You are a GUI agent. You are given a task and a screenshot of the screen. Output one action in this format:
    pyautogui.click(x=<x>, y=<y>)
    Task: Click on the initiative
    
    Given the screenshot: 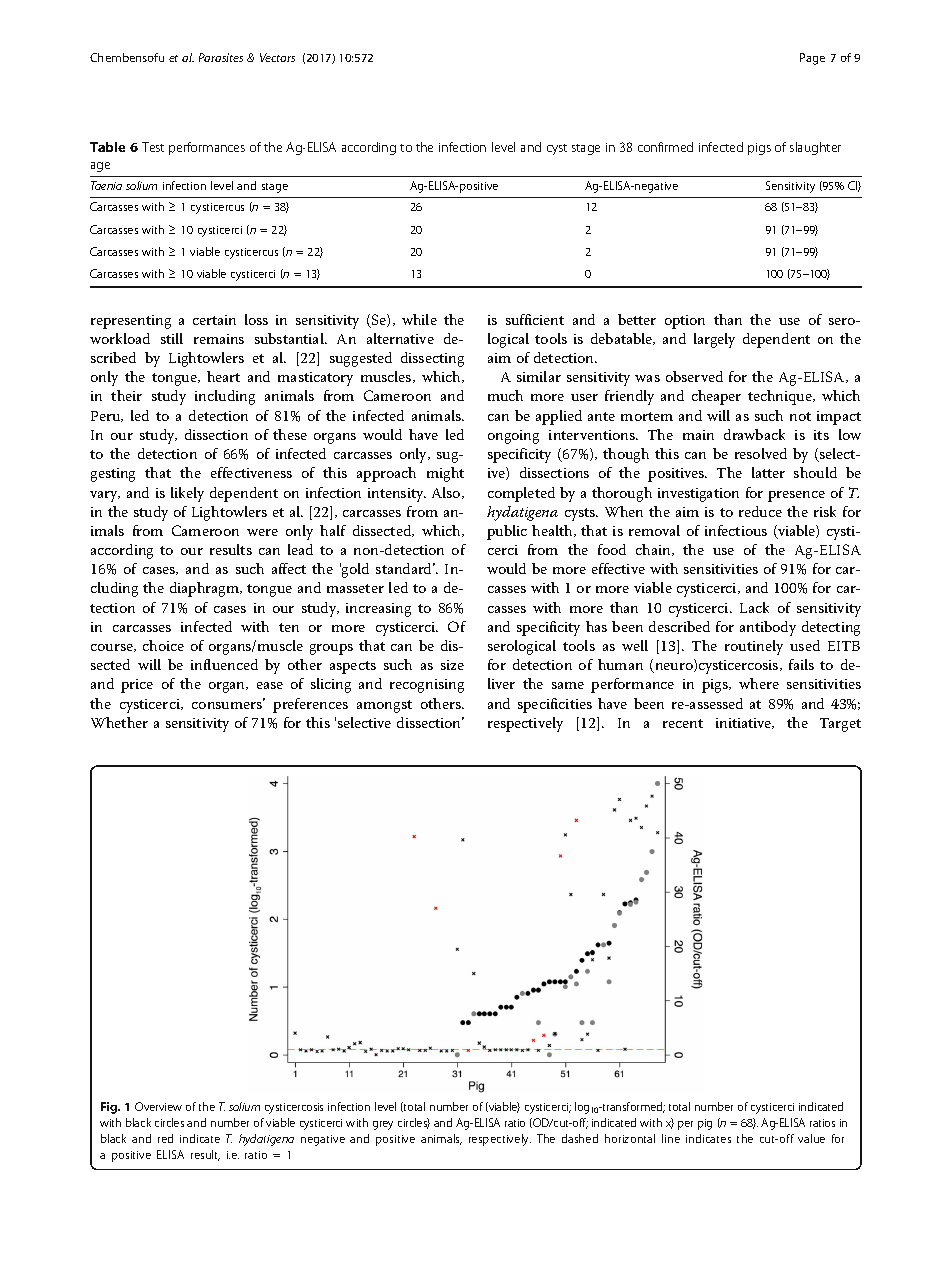 What is the action you would take?
    pyautogui.click(x=745, y=723)
